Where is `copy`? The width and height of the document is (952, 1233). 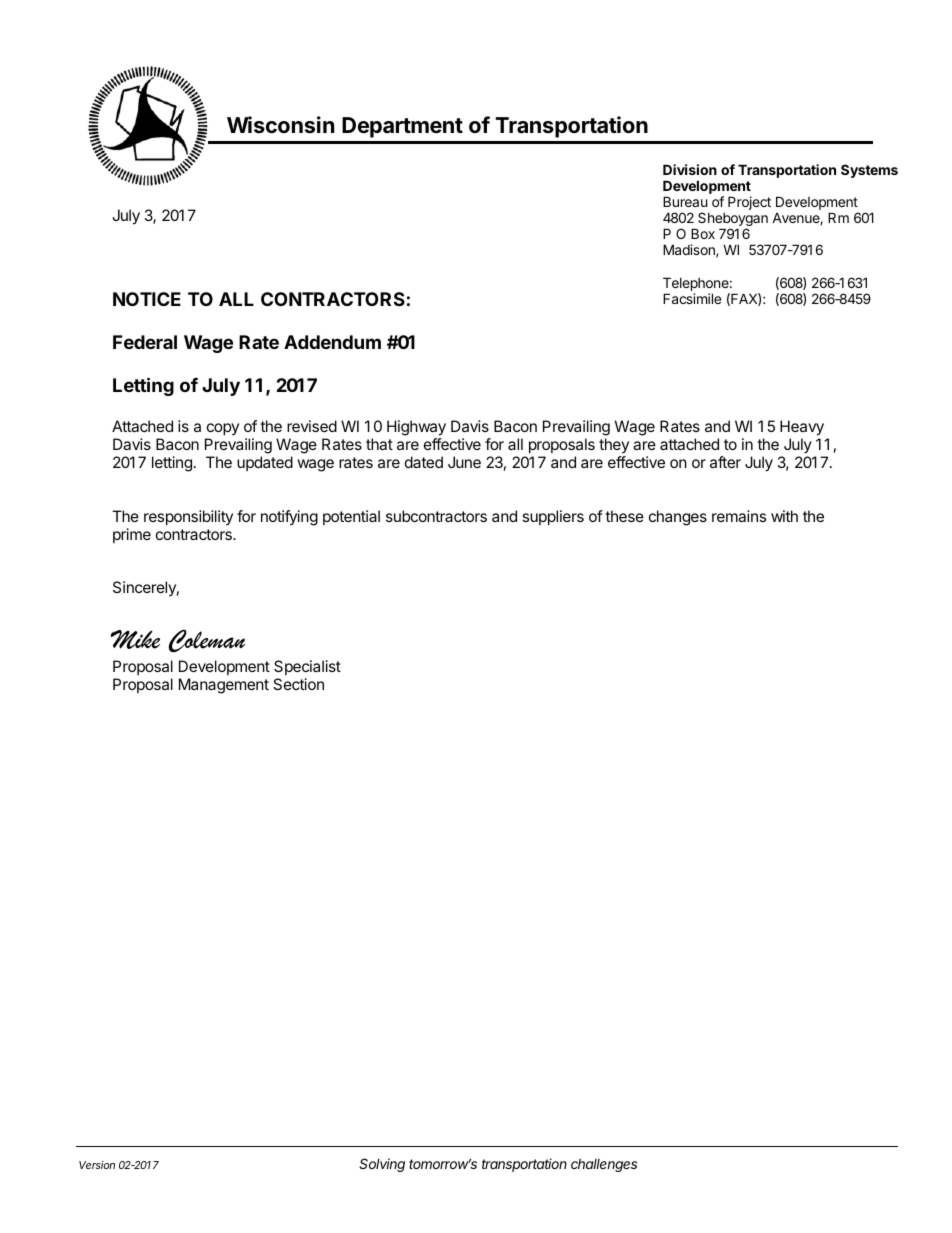
copy is located at coordinates (223, 429).
